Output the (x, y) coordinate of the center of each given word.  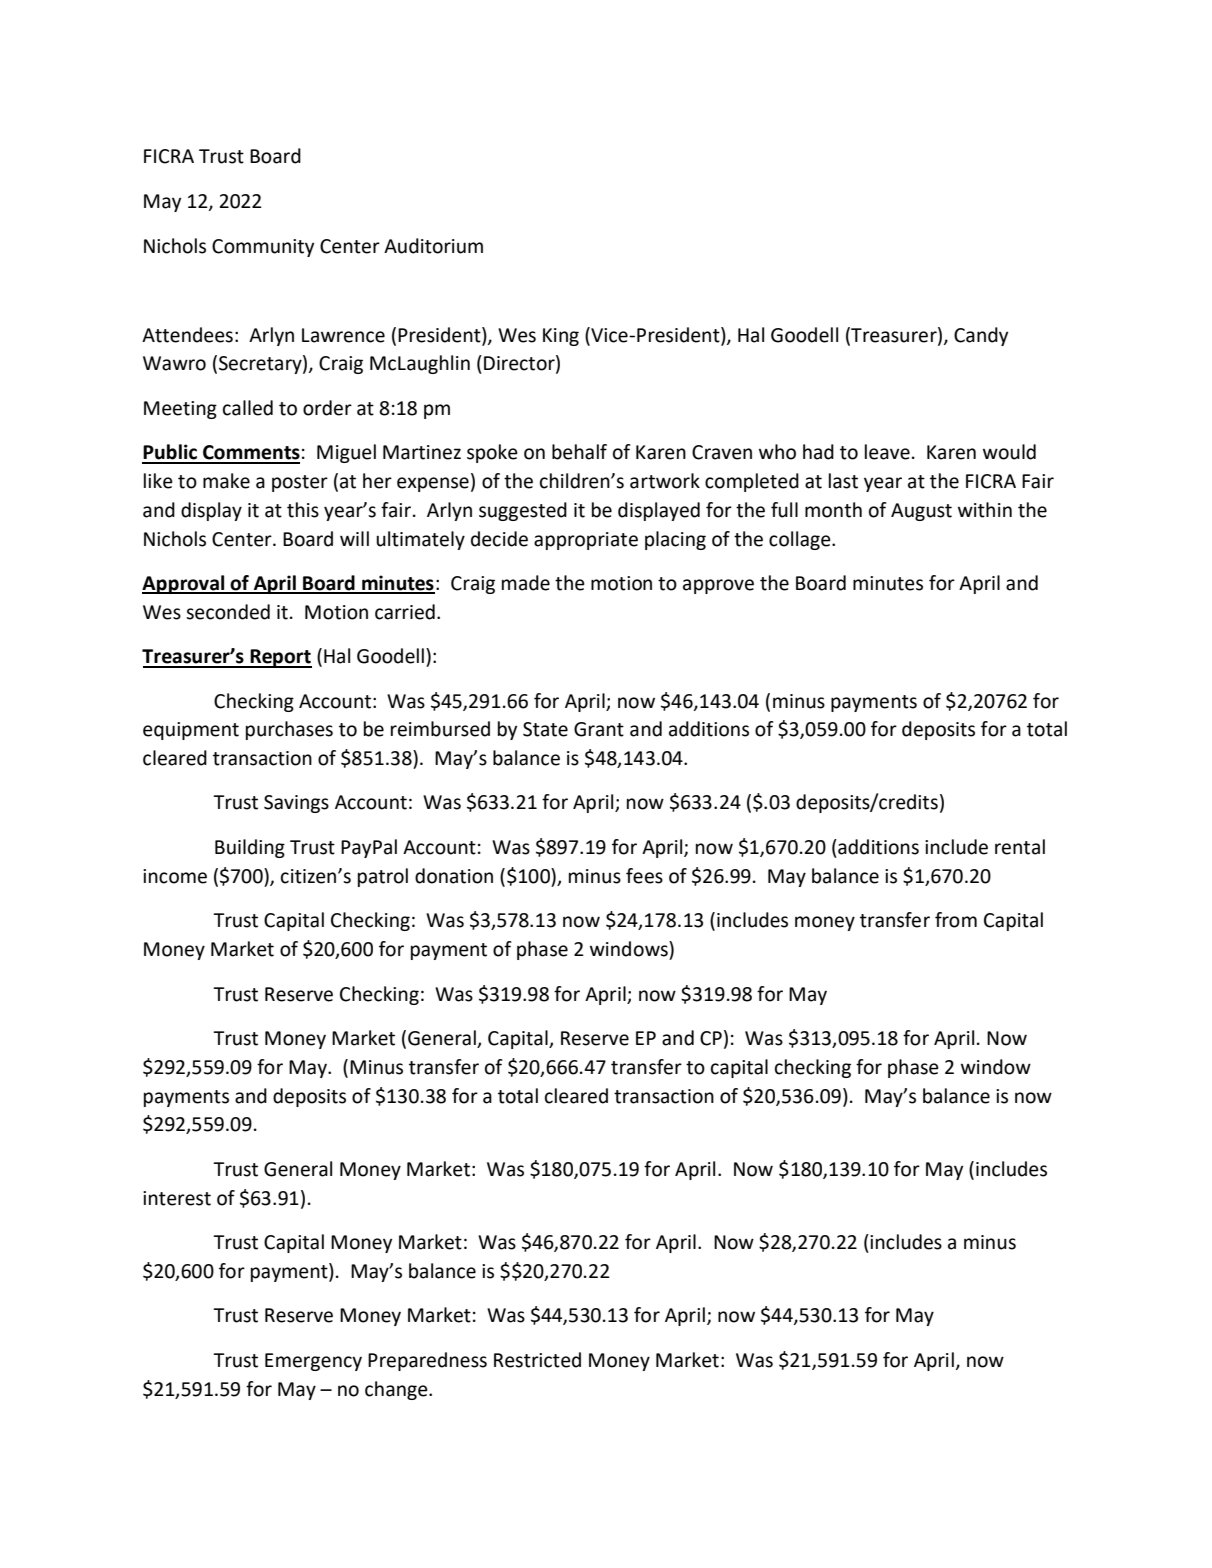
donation (454, 876)
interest (177, 1198)
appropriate (586, 541)
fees (644, 876)
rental (1020, 847)
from (956, 920)
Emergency (313, 1362)
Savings (296, 804)
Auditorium (433, 246)
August (921, 512)
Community (263, 248)
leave (887, 452)
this (303, 510)
